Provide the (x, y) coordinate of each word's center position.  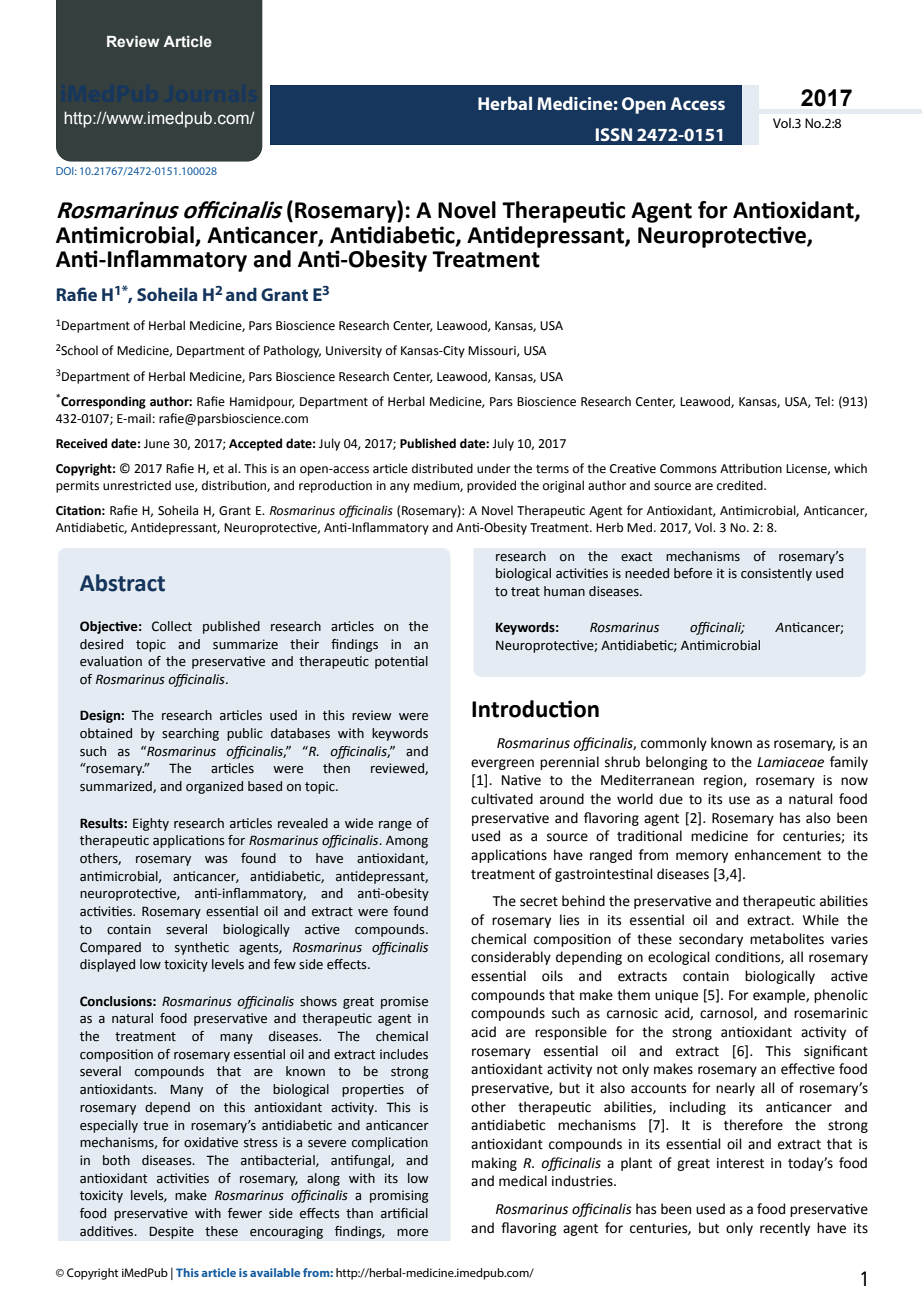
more (412, 1233)
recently (785, 1229)
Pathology (292, 351)
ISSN (614, 134)
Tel (822, 401)
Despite (171, 1232)
